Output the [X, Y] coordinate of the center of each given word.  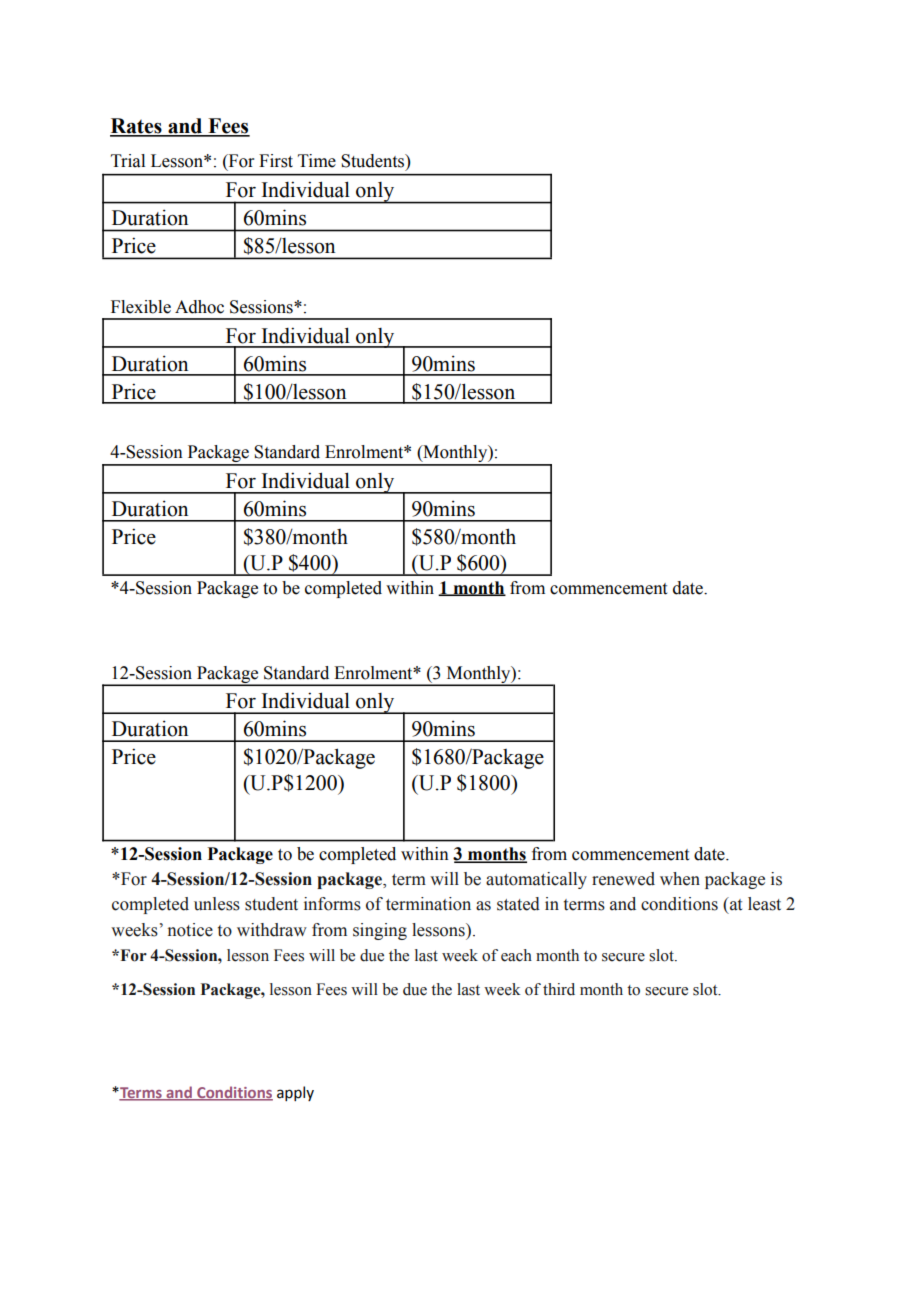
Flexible [141, 307]
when [680, 879]
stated [518, 904]
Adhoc [199, 307]
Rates [137, 127]
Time [317, 161]
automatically [536, 880]
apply [295, 1093]
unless [217, 904]
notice [190, 930]
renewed [623, 879]
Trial [128, 161]
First [276, 161]
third [559, 989]
